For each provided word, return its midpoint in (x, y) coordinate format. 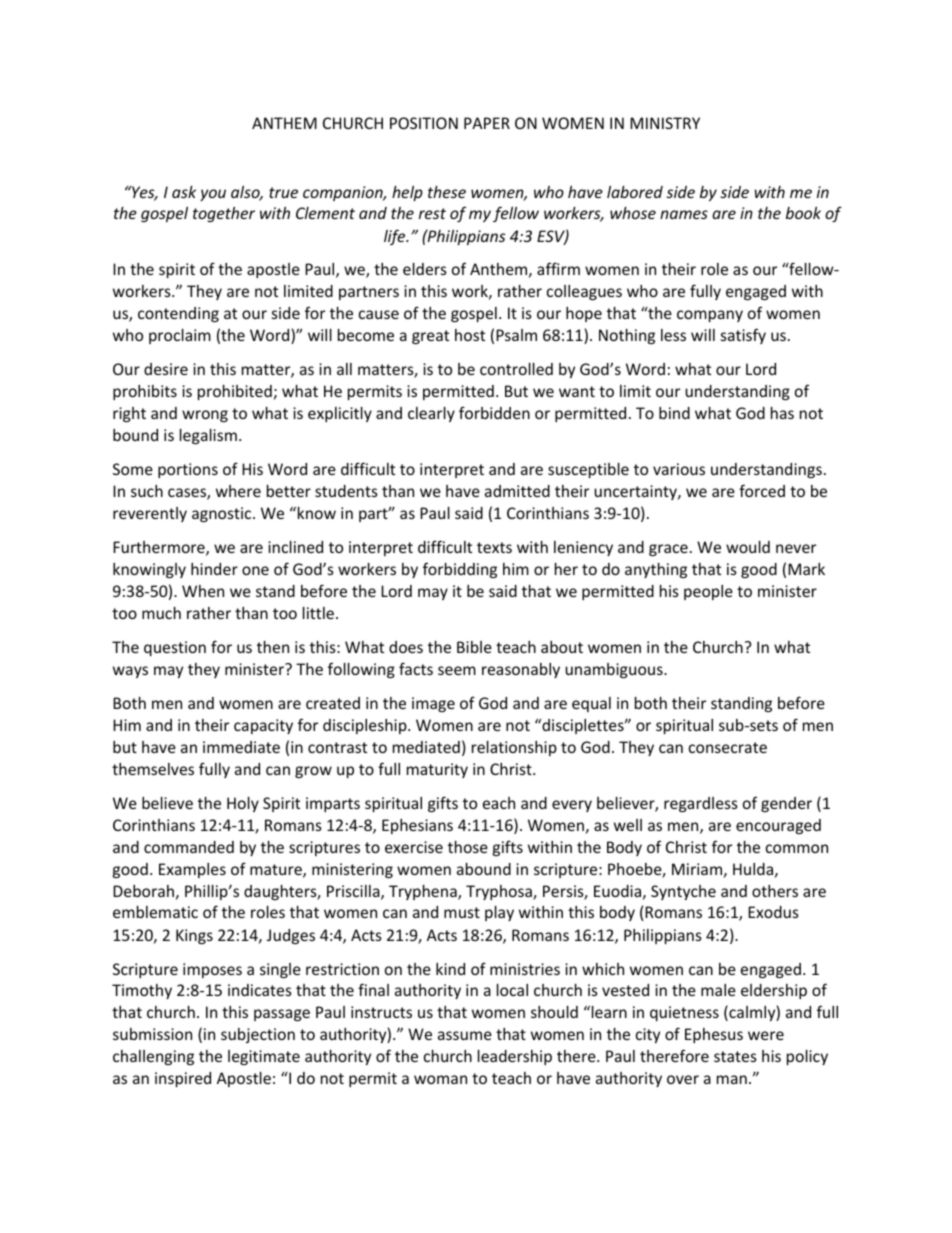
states (735, 1056)
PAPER (487, 123)
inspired (183, 1079)
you (213, 195)
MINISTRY (665, 123)
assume (465, 1035)
